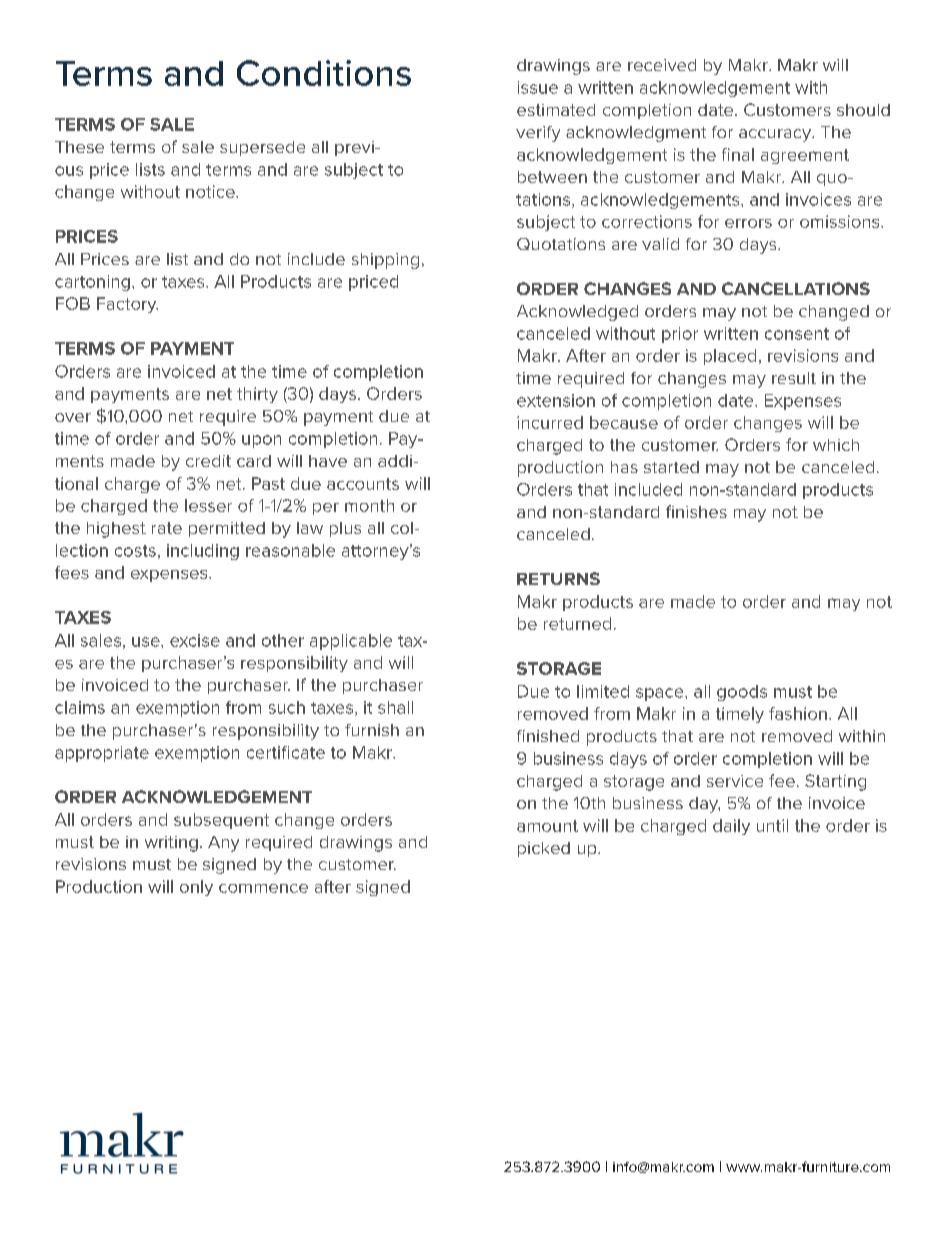  Describe the element at coordinates (538, 87) in the screenshot. I see `issue` at that location.
